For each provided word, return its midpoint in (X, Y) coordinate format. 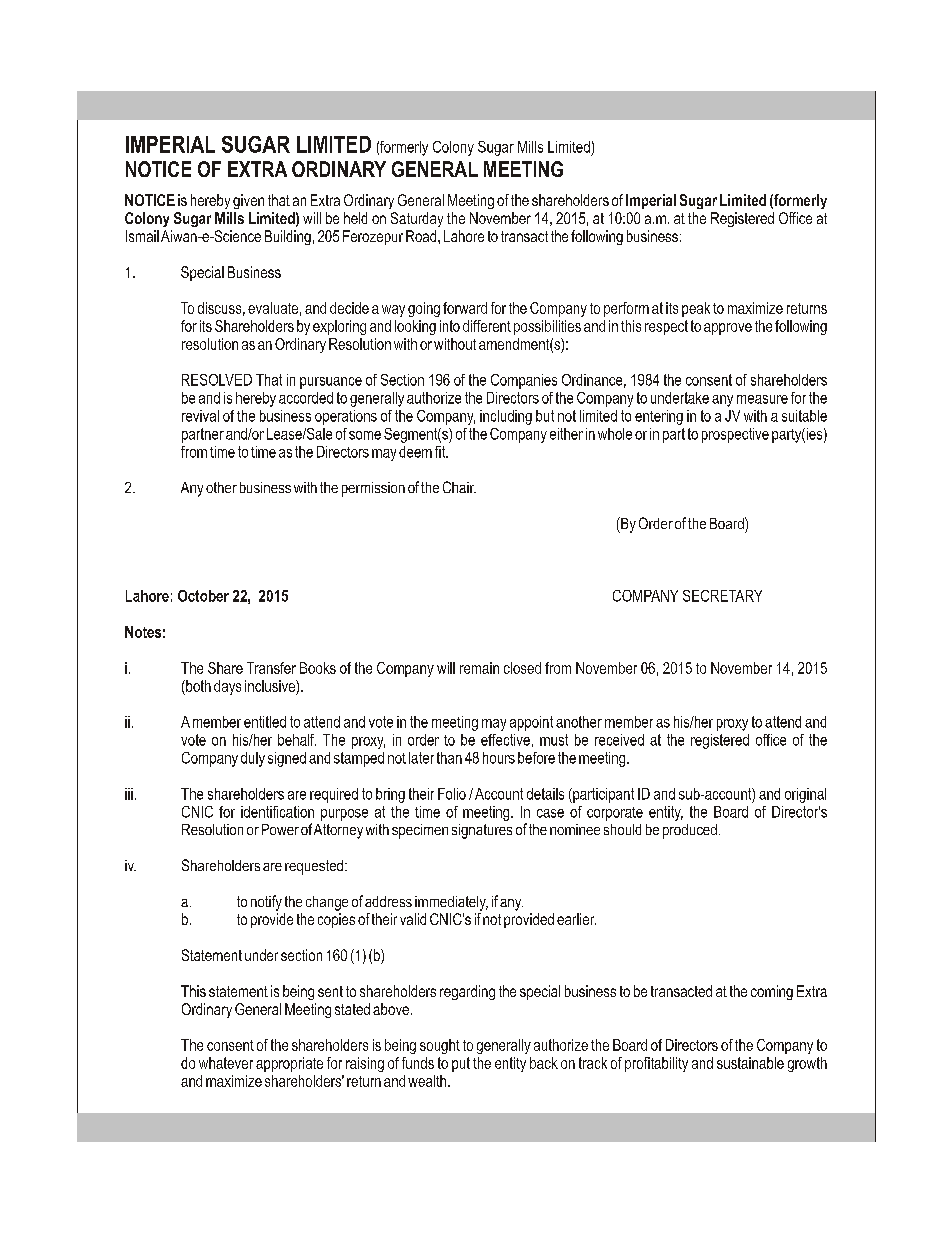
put (461, 1064)
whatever (226, 1063)
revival (200, 416)
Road (422, 236)
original (805, 795)
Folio (452, 794)
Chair (459, 487)
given (248, 201)
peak (696, 309)
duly (253, 759)
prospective (735, 435)
